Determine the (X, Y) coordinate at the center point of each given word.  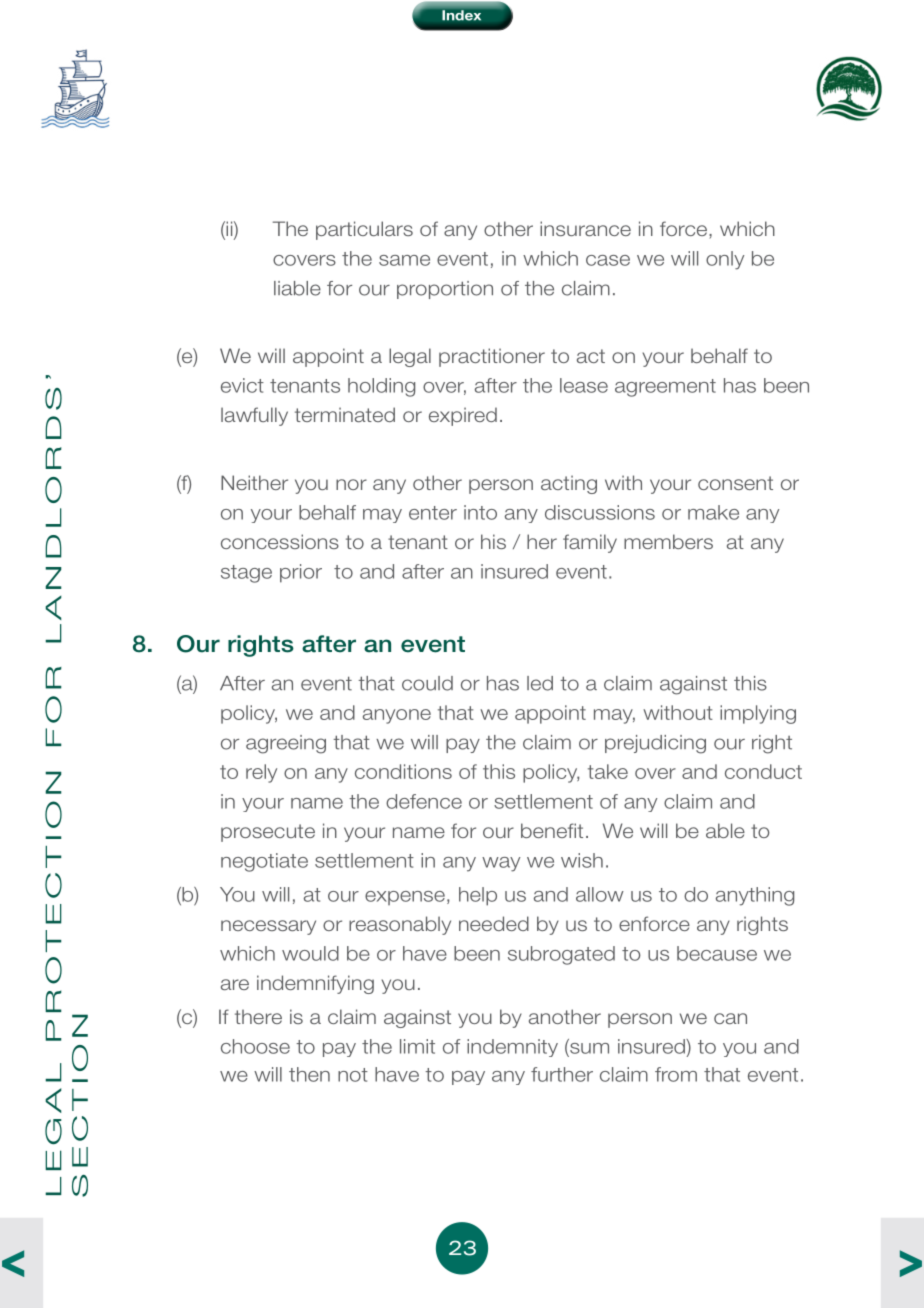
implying (758, 714)
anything (755, 896)
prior (301, 573)
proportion (445, 290)
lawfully (254, 416)
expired (463, 416)
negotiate (264, 862)
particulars (364, 230)
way (501, 864)
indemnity (512, 1048)
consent (735, 483)
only (725, 260)
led (540, 683)
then (309, 1074)
